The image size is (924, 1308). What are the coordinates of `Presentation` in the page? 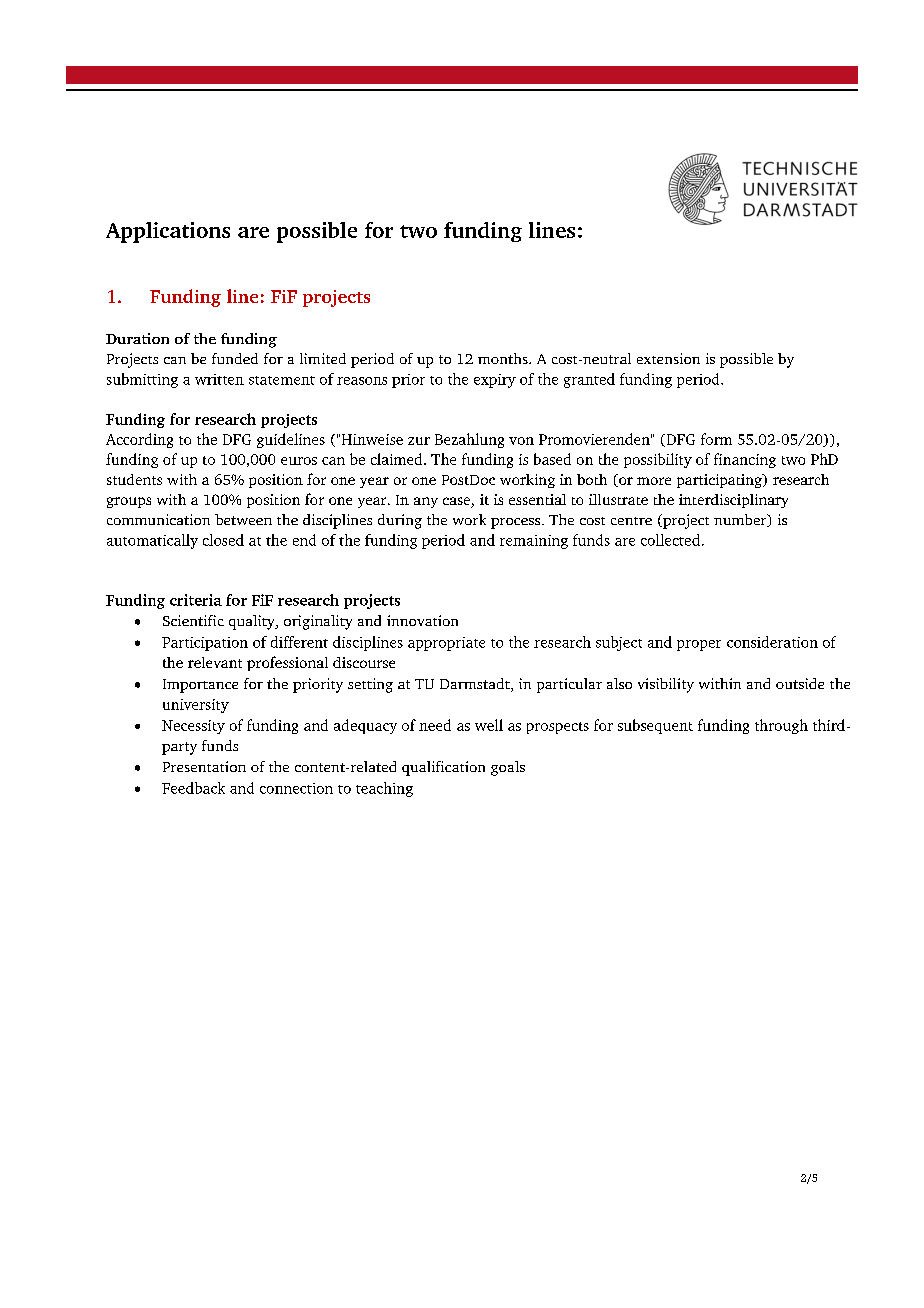 It's located at (204, 766).
